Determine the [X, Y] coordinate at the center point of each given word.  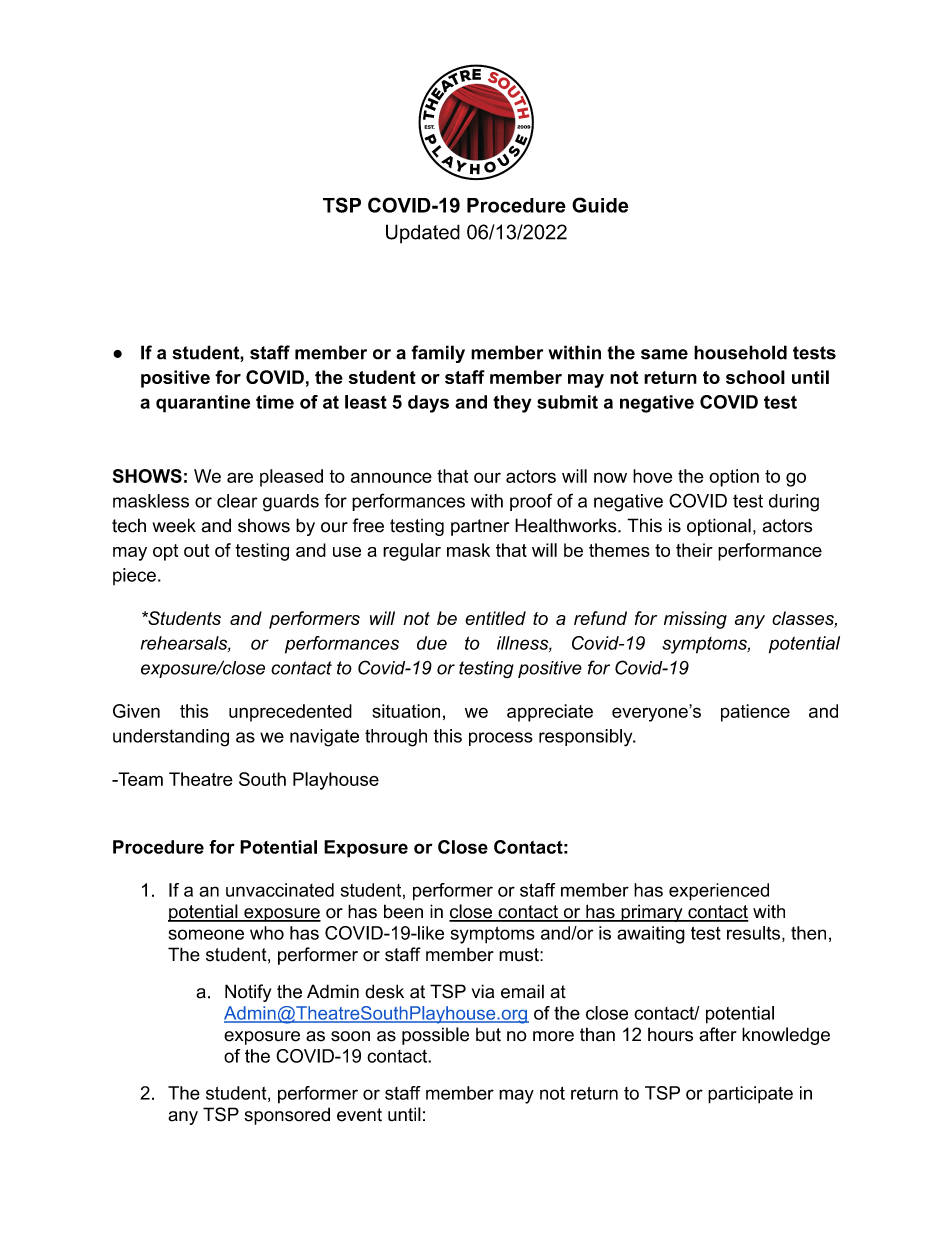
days [428, 404]
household [740, 352]
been [403, 911]
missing [695, 620]
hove [652, 476]
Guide [600, 205]
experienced [719, 892]
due [432, 643]
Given [136, 711]
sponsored [287, 1116]
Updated [423, 234]
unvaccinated [280, 890]
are [240, 477]
